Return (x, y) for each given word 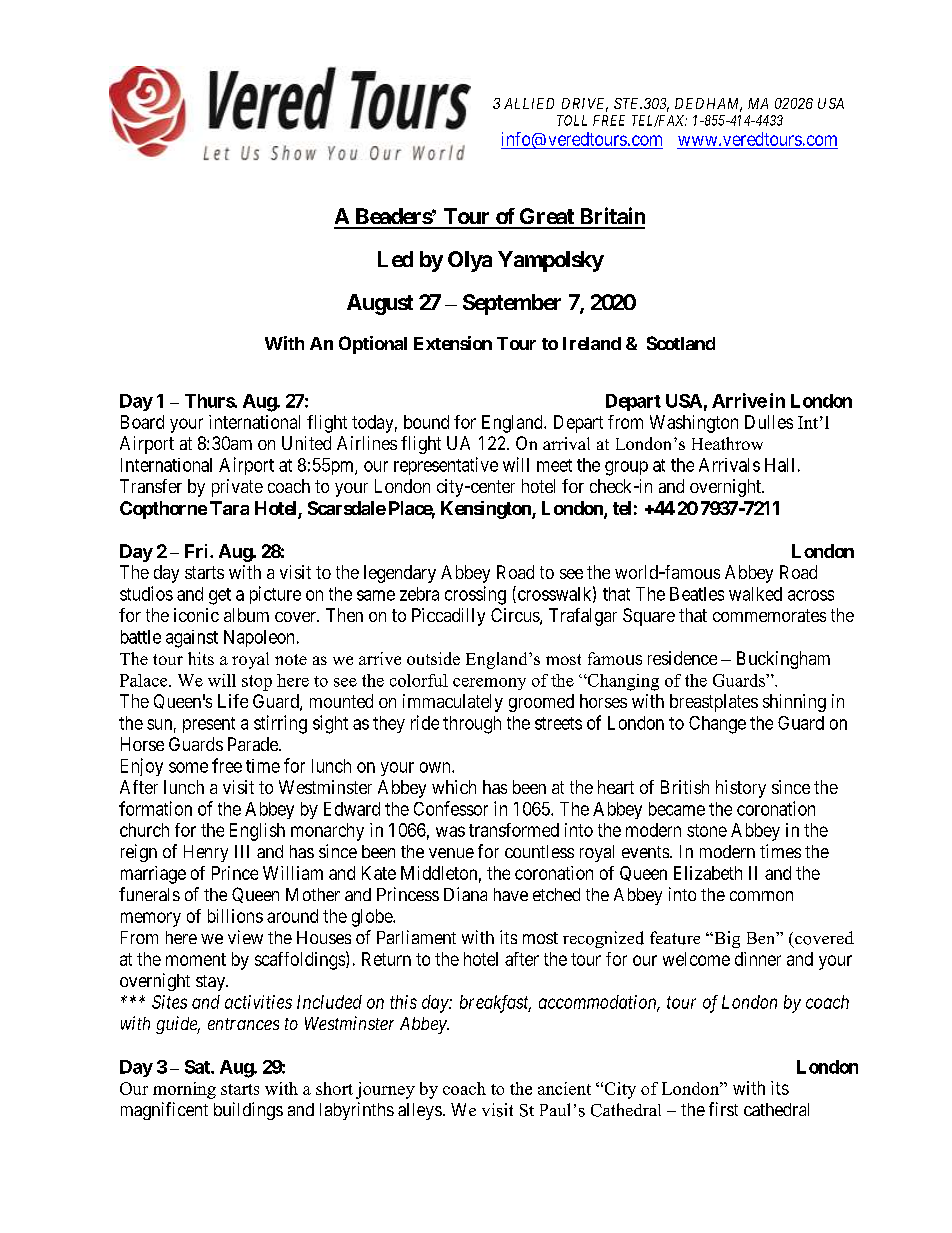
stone (707, 830)
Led (395, 259)
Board (142, 422)
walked (755, 594)
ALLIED (529, 103)
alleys (420, 1111)
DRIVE (585, 105)
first (723, 1109)
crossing (475, 595)
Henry (206, 853)
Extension (453, 343)
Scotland (681, 343)
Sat (198, 1067)
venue (451, 853)
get (220, 596)
